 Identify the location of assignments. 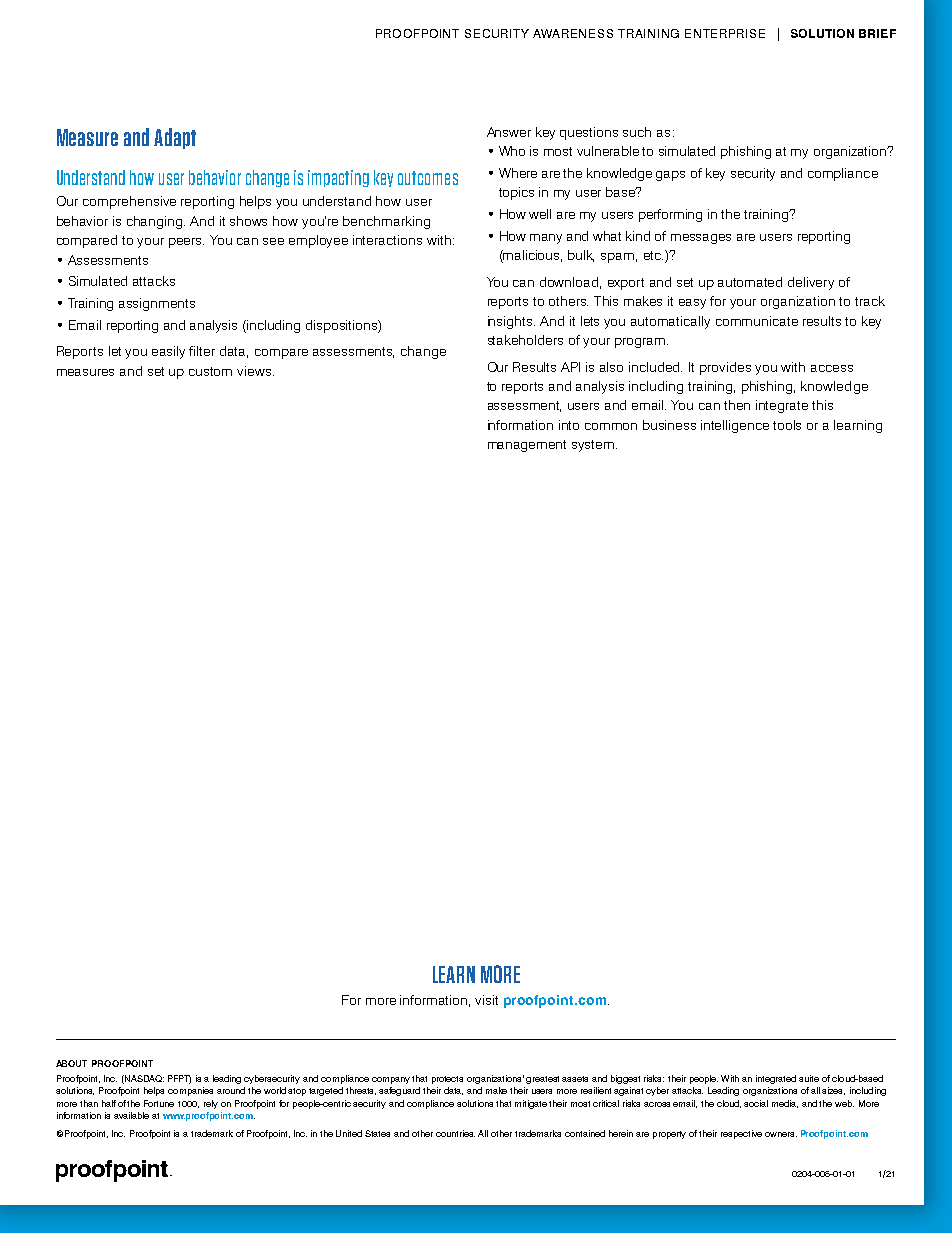
(157, 304).
